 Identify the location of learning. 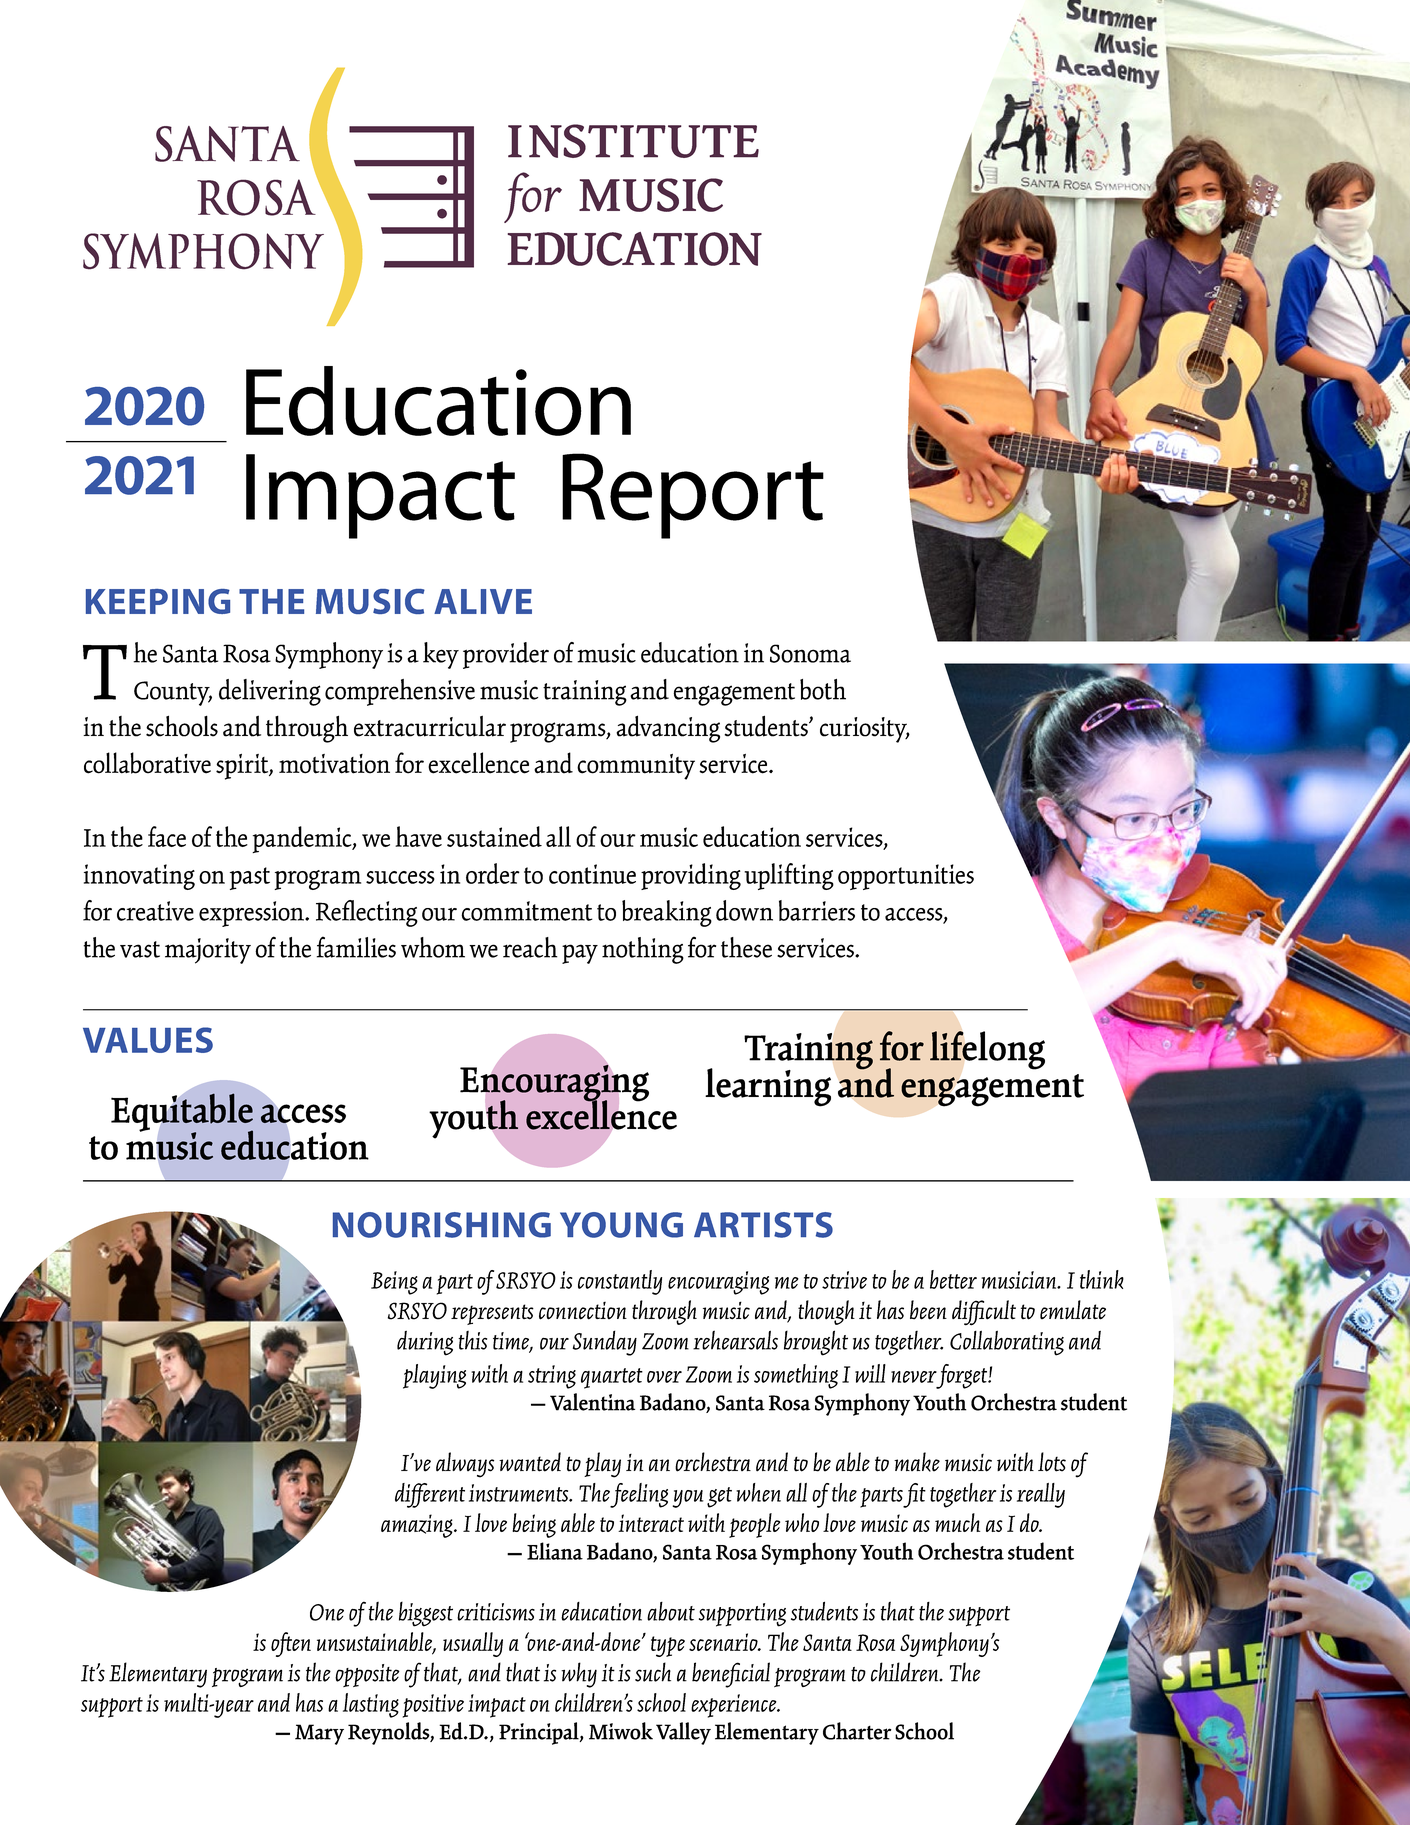
(768, 1087).
